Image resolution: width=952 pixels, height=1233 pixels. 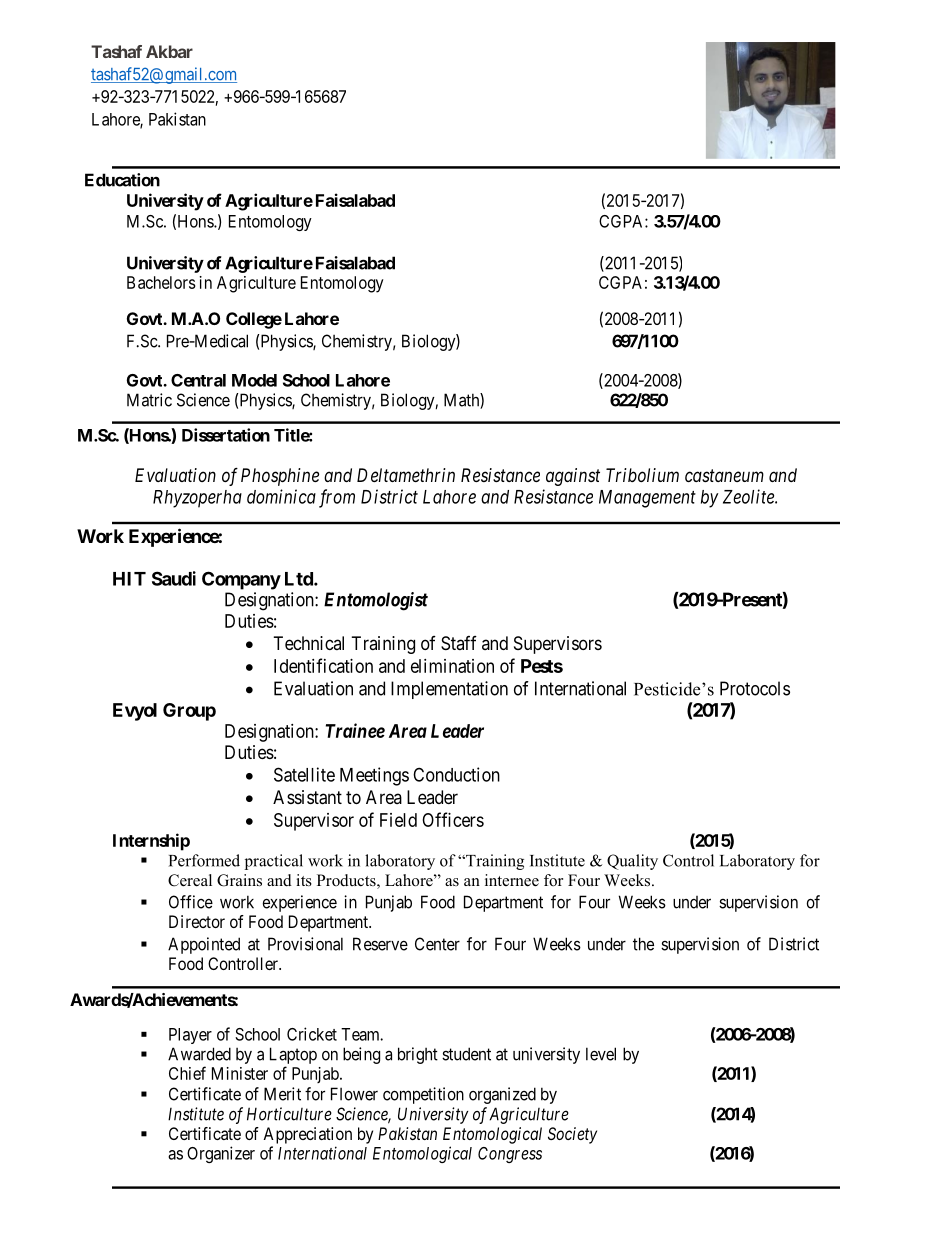 What do you see at coordinates (204, 860) in the screenshot?
I see `Performed` at bounding box center [204, 860].
